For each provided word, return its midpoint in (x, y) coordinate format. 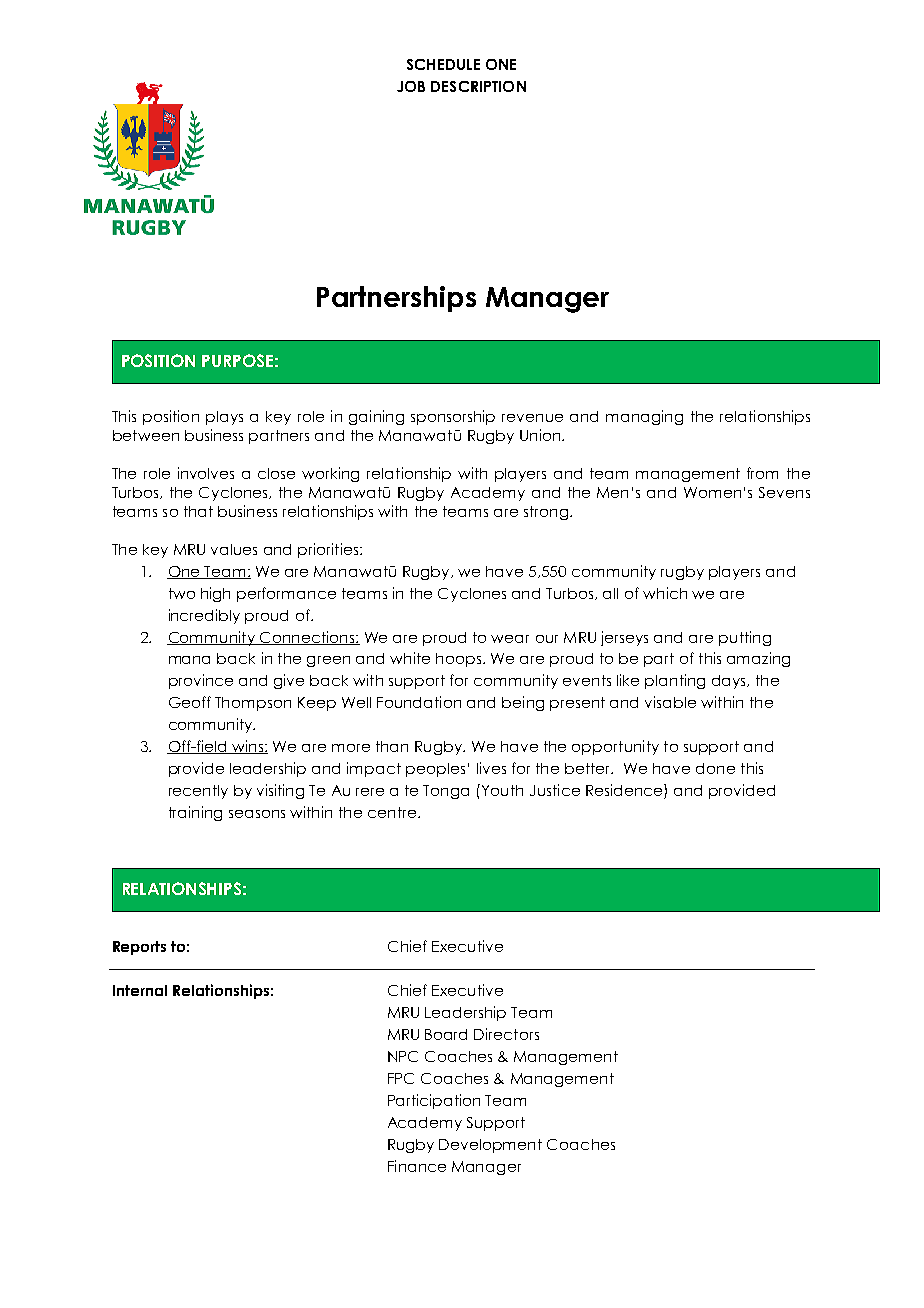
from (762, 473)
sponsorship (453, 417)
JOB (411, 86)
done (715, 768)
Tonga (446, 792)
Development (490, 1146)
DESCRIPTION (478, 86)
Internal (140, 990)
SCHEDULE (443, 64)
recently (198, 792)
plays (224, 418)
